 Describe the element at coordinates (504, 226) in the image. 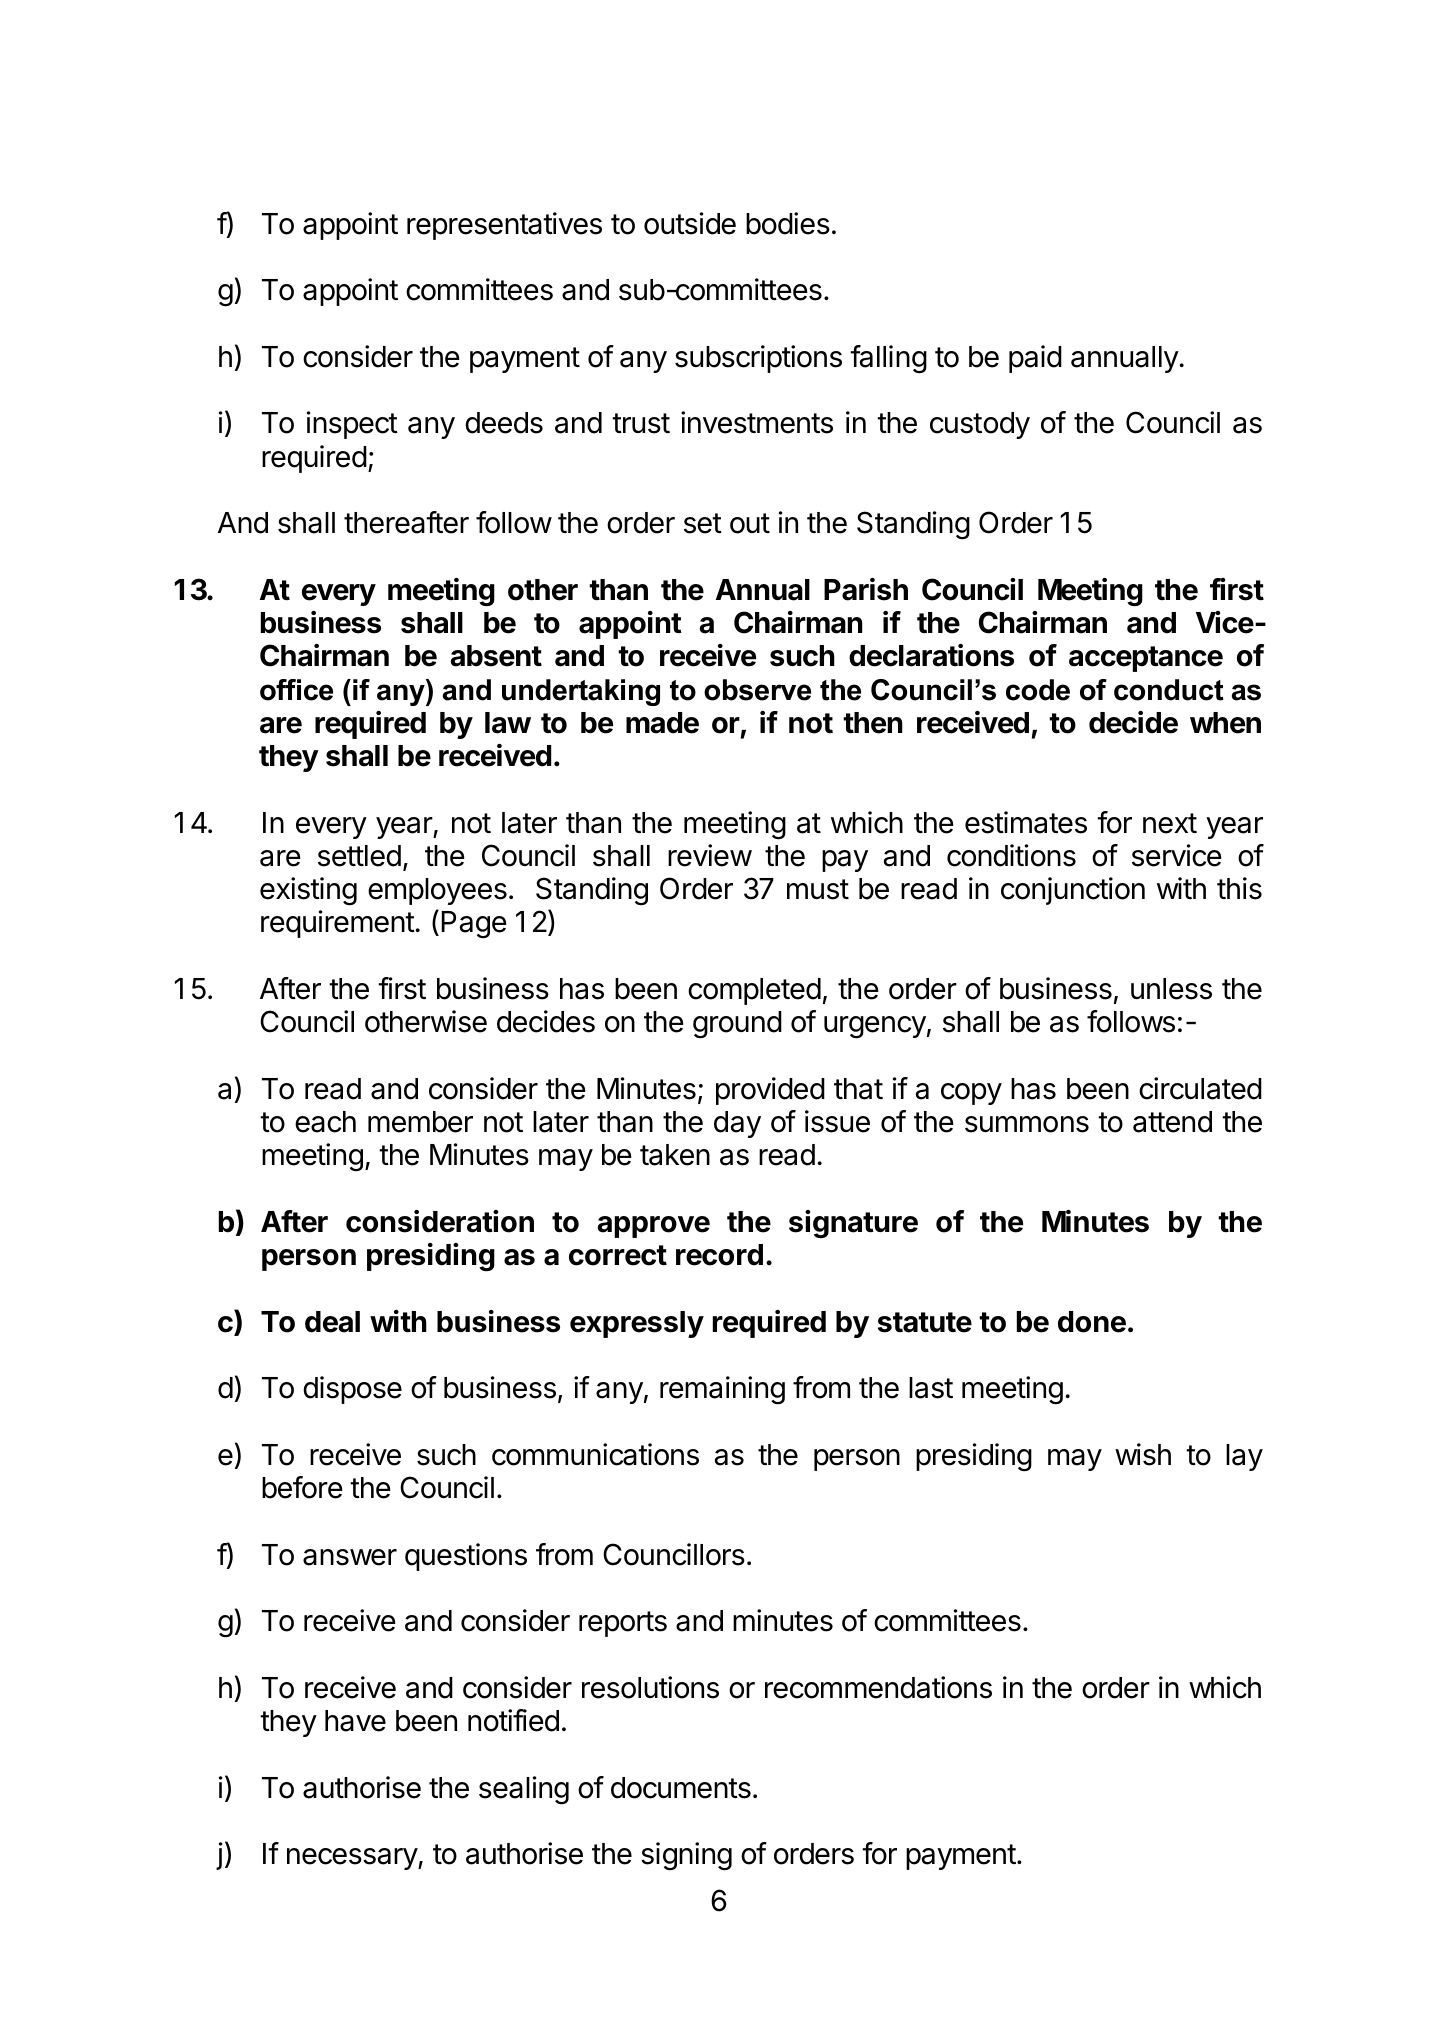

I see `representatives` at that location.
